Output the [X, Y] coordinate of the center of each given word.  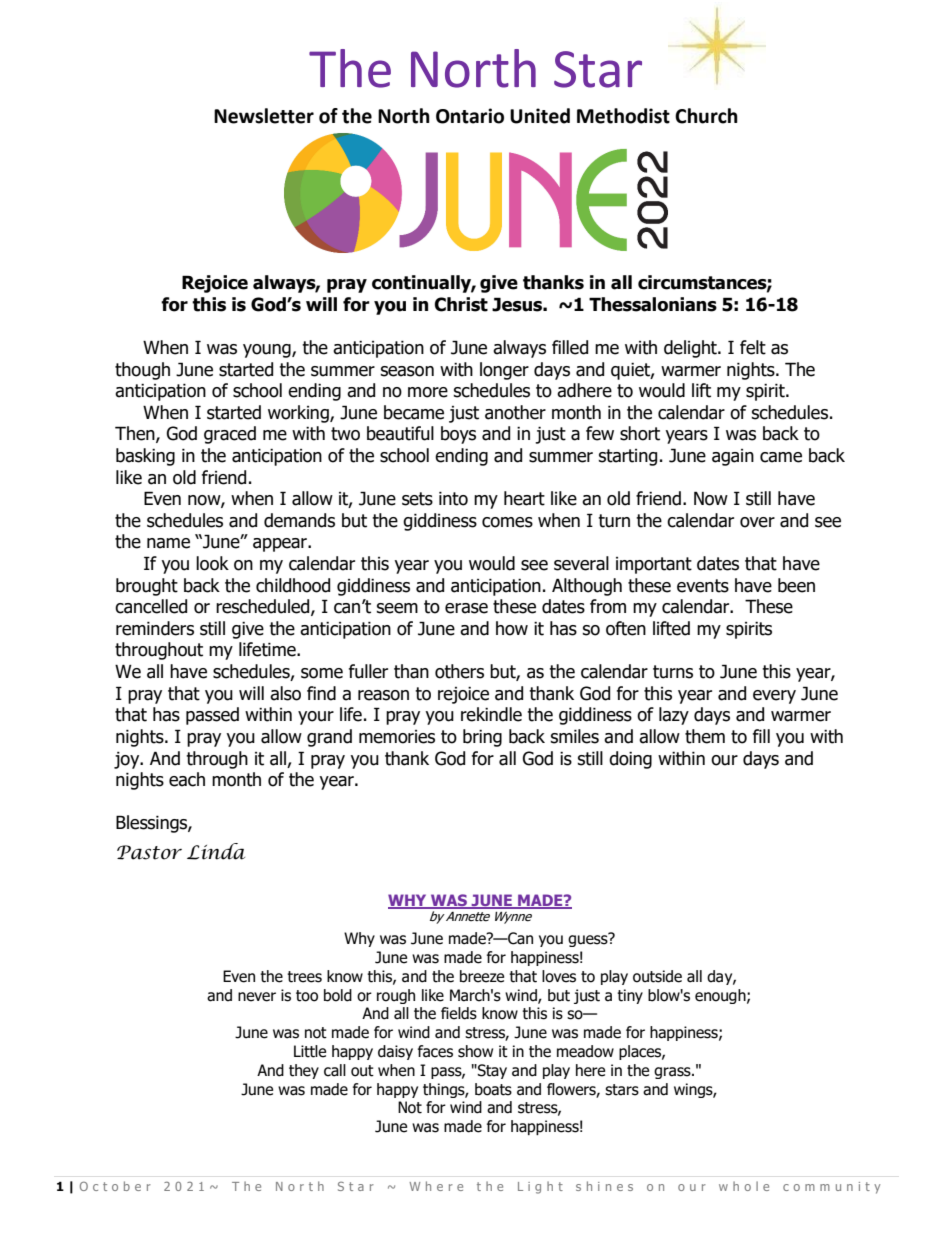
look [212, 563]
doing [630, 760]
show [475, 1051]
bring [482, 738]
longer [504, 371]
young [268, 351]
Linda [216, 851]
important [654, 565]
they [304, 1071]
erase [466, 608]
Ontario [470, 116]
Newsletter [264, 116]
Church [706, 116]
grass [673, 1073]
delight [691, 349]
